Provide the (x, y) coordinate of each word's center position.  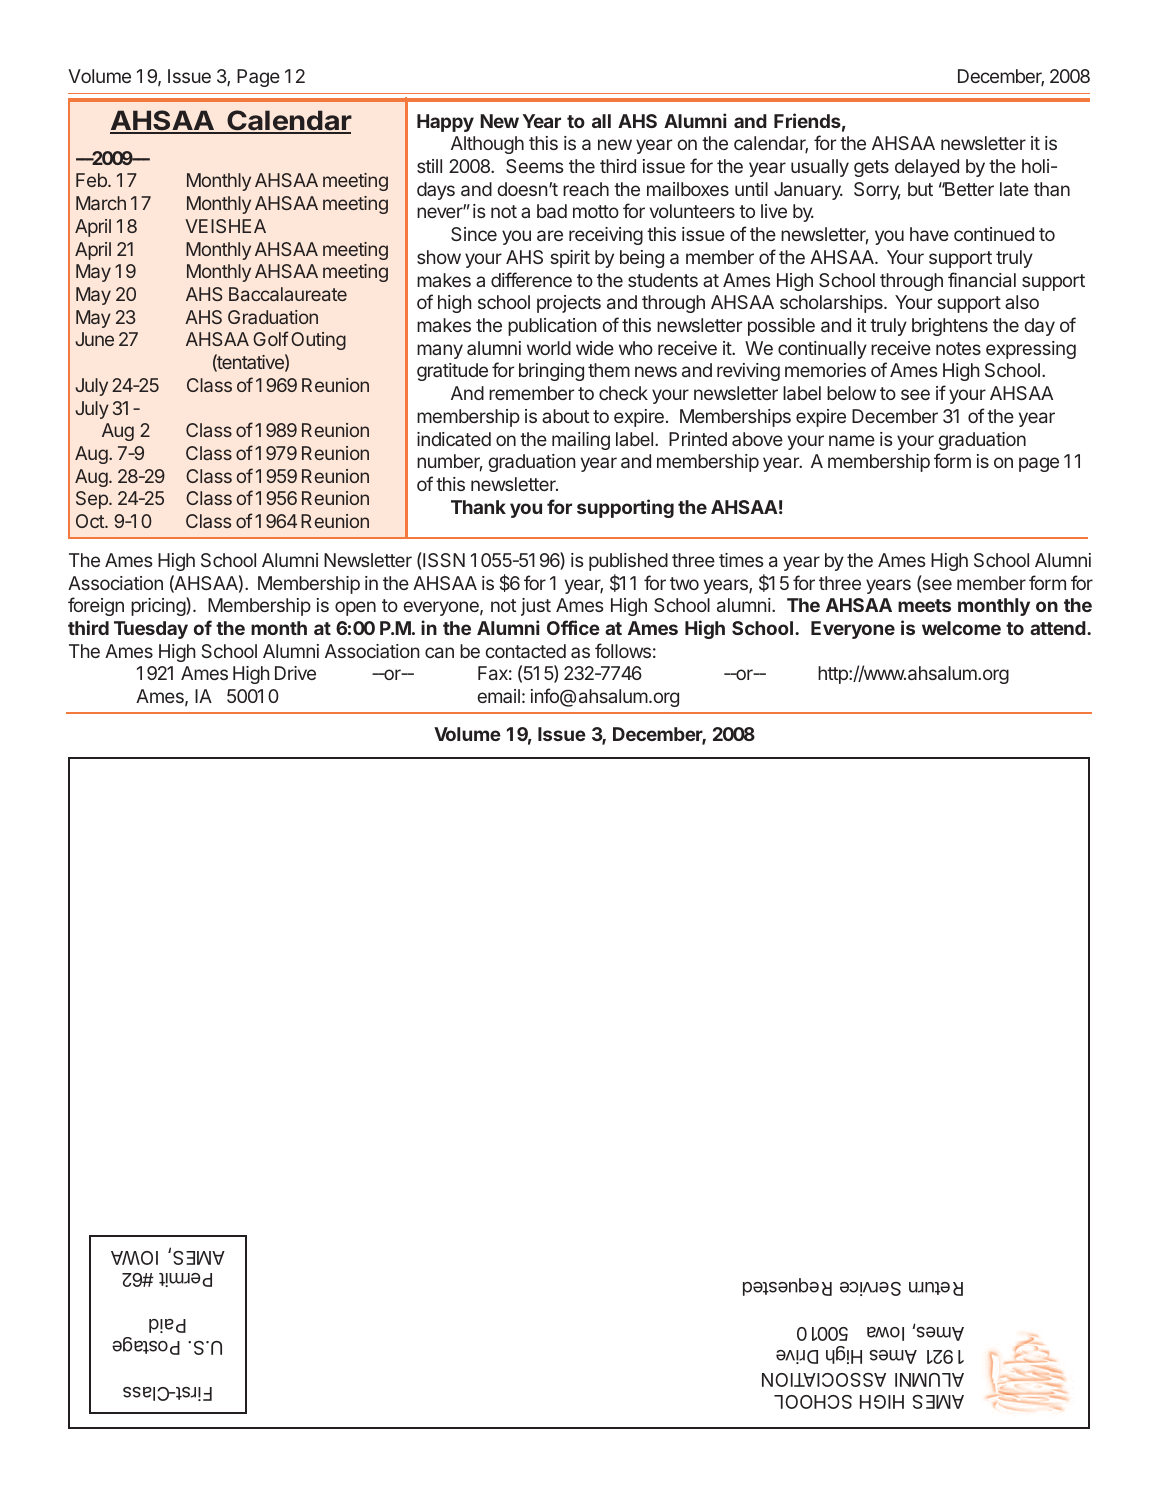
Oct (91, 521)
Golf (270, 338)
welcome (961, 628)
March (101, 203)
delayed (927, 168)
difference (531, 279)
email (498, 696)
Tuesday (151, 630)
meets (924, 605)
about (565, 416)
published (628, 562)
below (851, 393)
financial (982, 279)
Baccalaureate (288, 294)
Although (487, 145)
